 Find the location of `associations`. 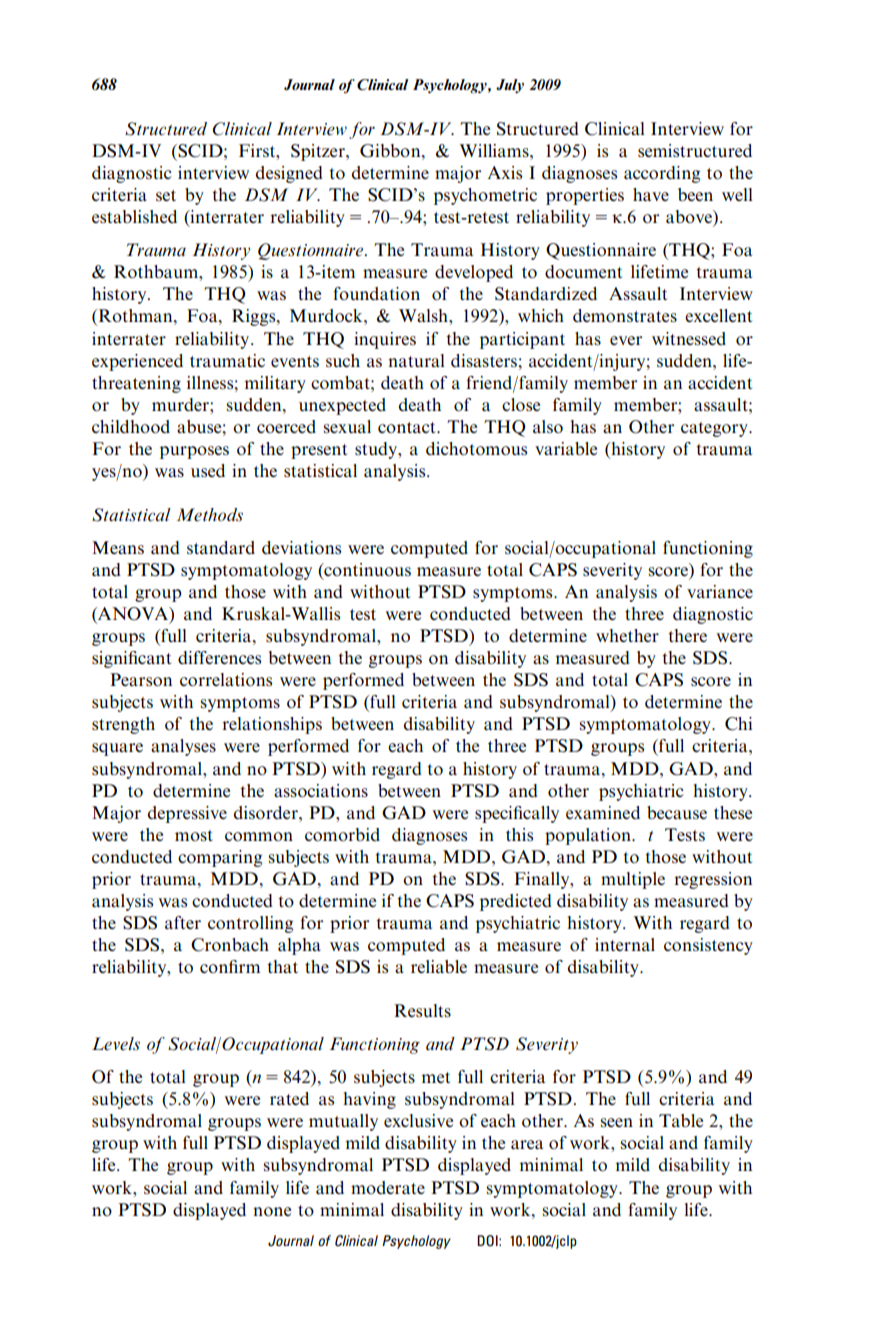

associations is located at coordinates (321, 791).
